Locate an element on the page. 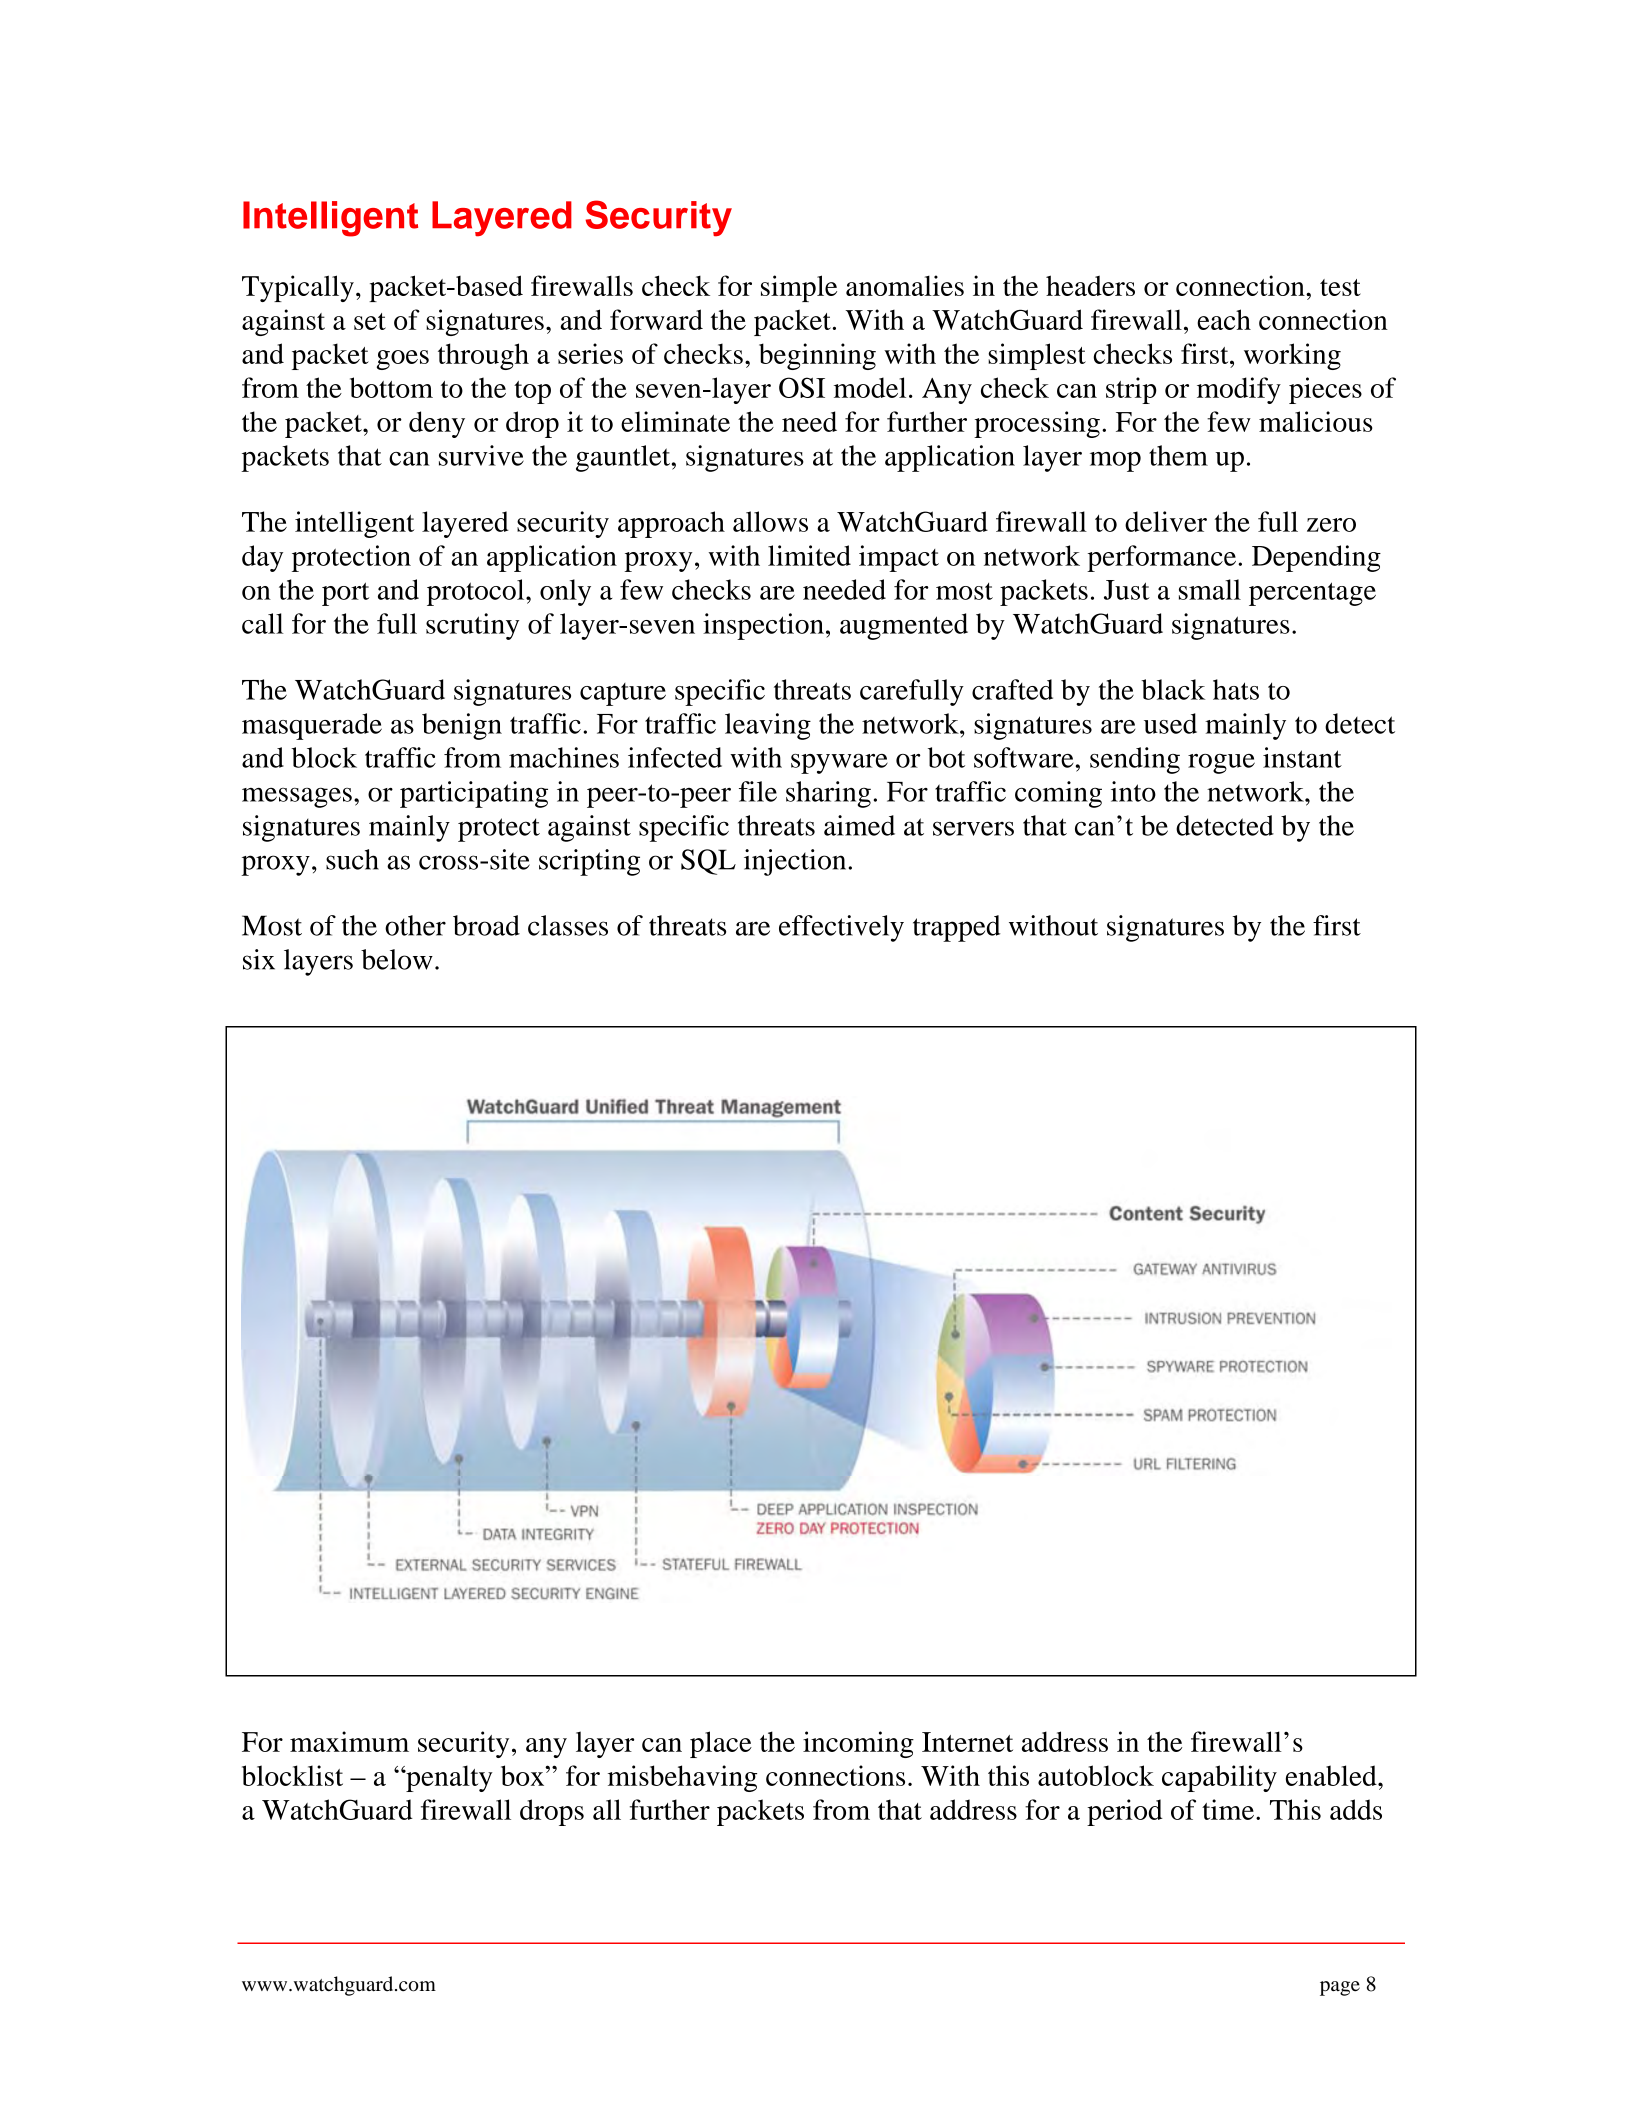 The height and width of the document is (2125, 1642). page is located at coordinates (1340, 1988).
